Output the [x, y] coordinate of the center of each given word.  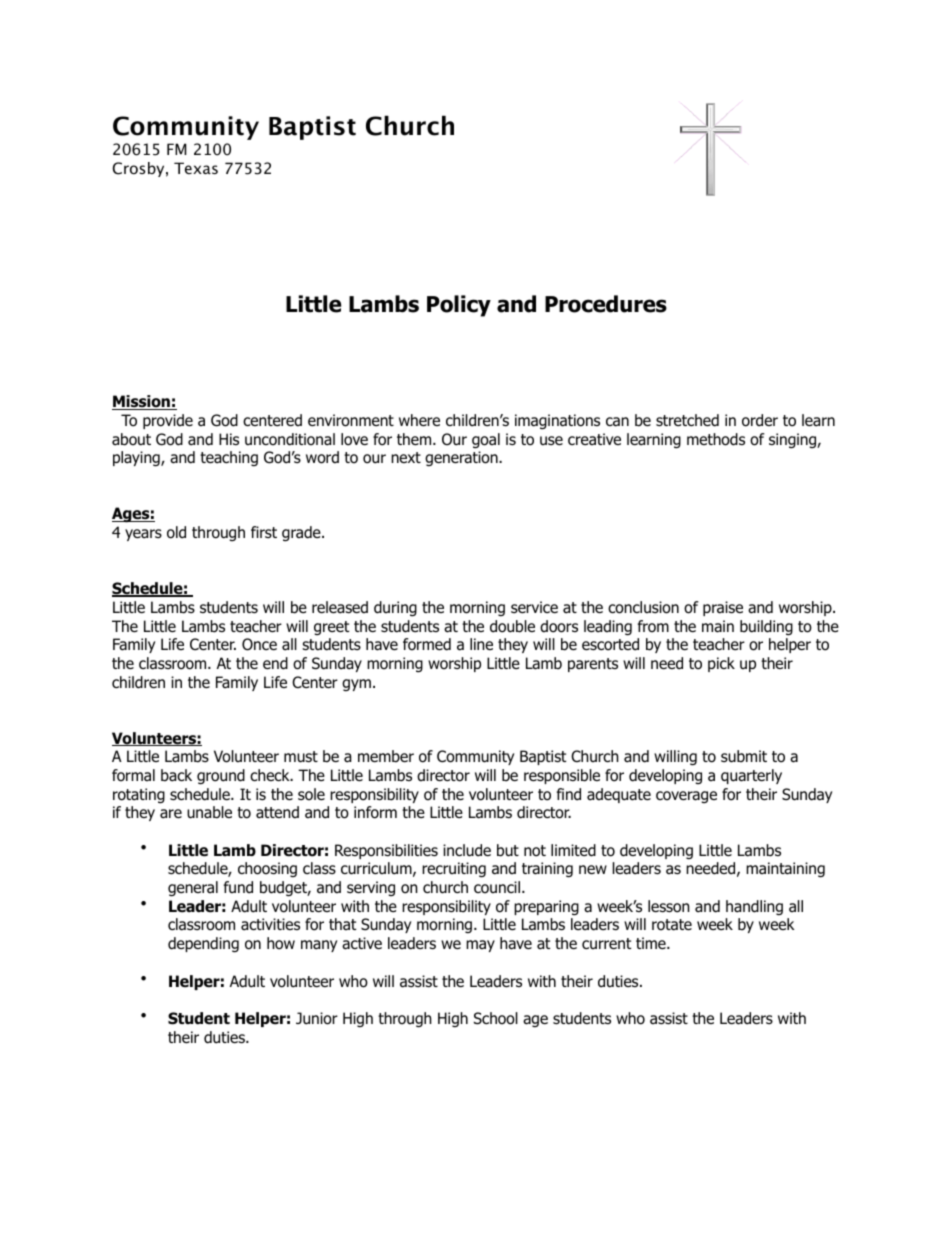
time [652, 943]
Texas [196, 168]
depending [203, 945]
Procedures [606, 304]
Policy [459, 306]
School [496, 1018]
